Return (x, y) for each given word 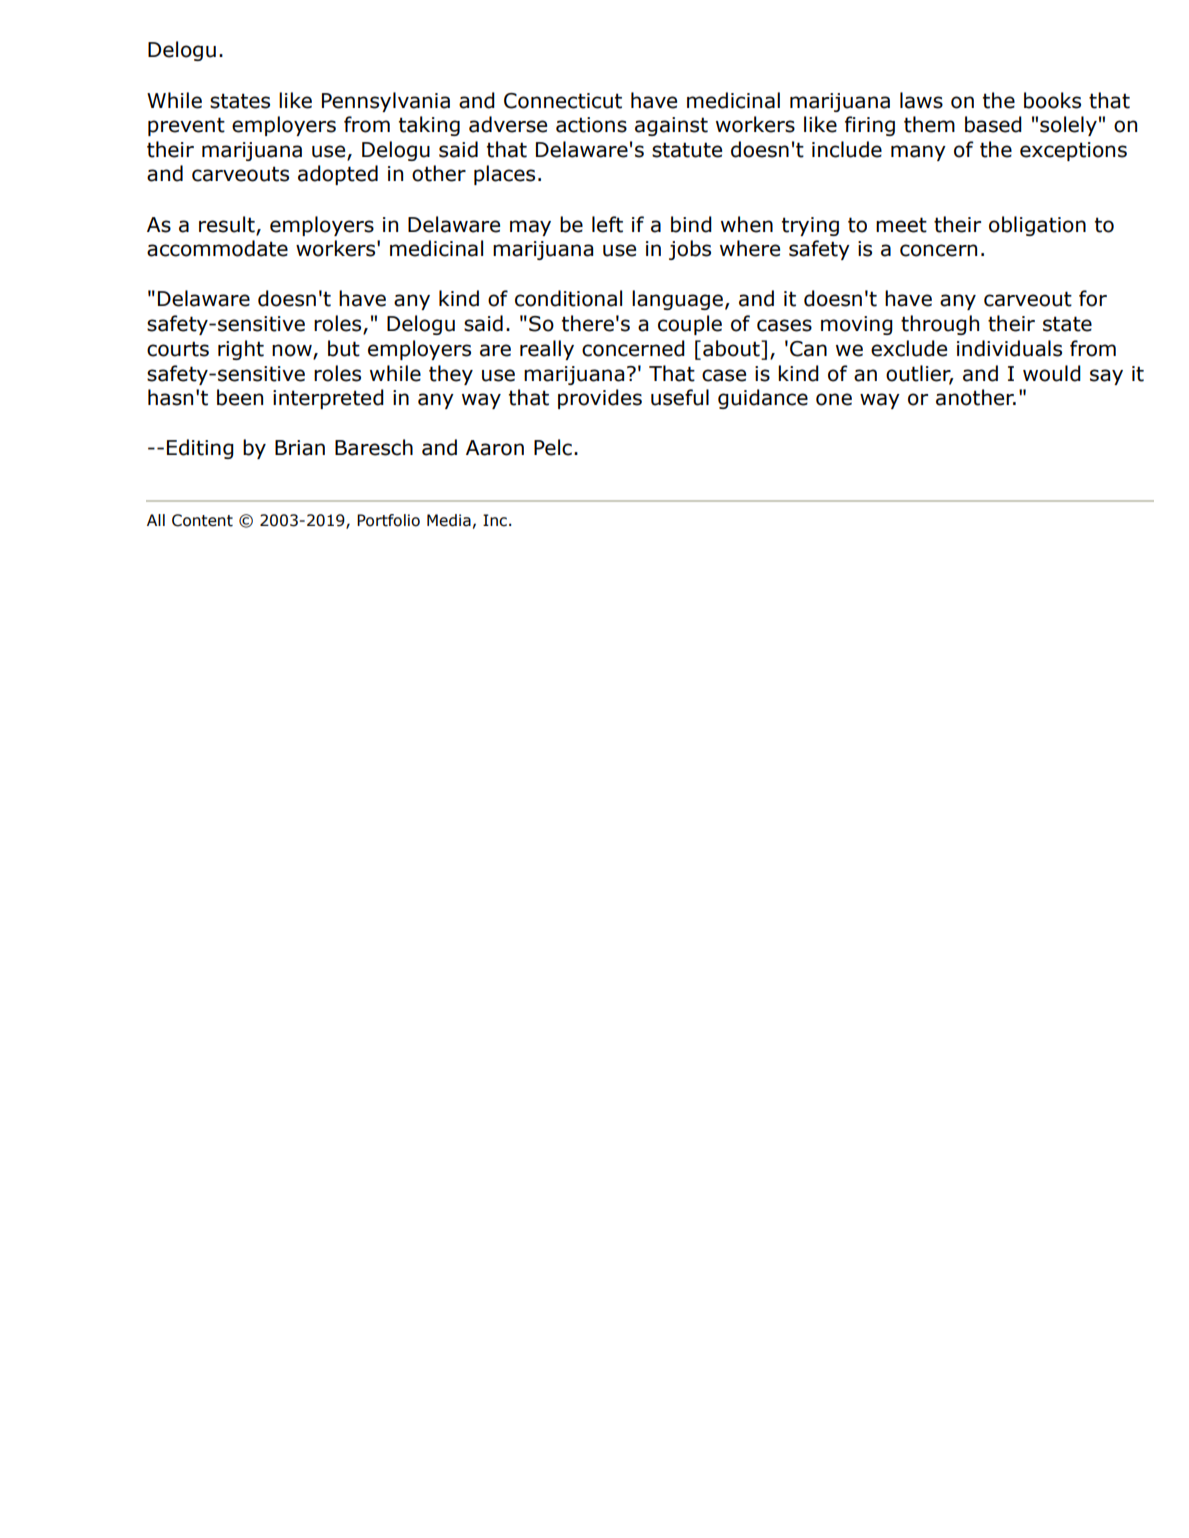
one (834, 399)
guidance (763, 399)
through (940, 325)
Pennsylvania (386, 102)
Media (449, 520)
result (228, 225)
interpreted (328, 399)
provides (600, 399)
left (607, 224)
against (671, 126)
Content (202, 520)
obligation (1037, 226)
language (677, 300)
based (993, 124)
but (344, 348)
